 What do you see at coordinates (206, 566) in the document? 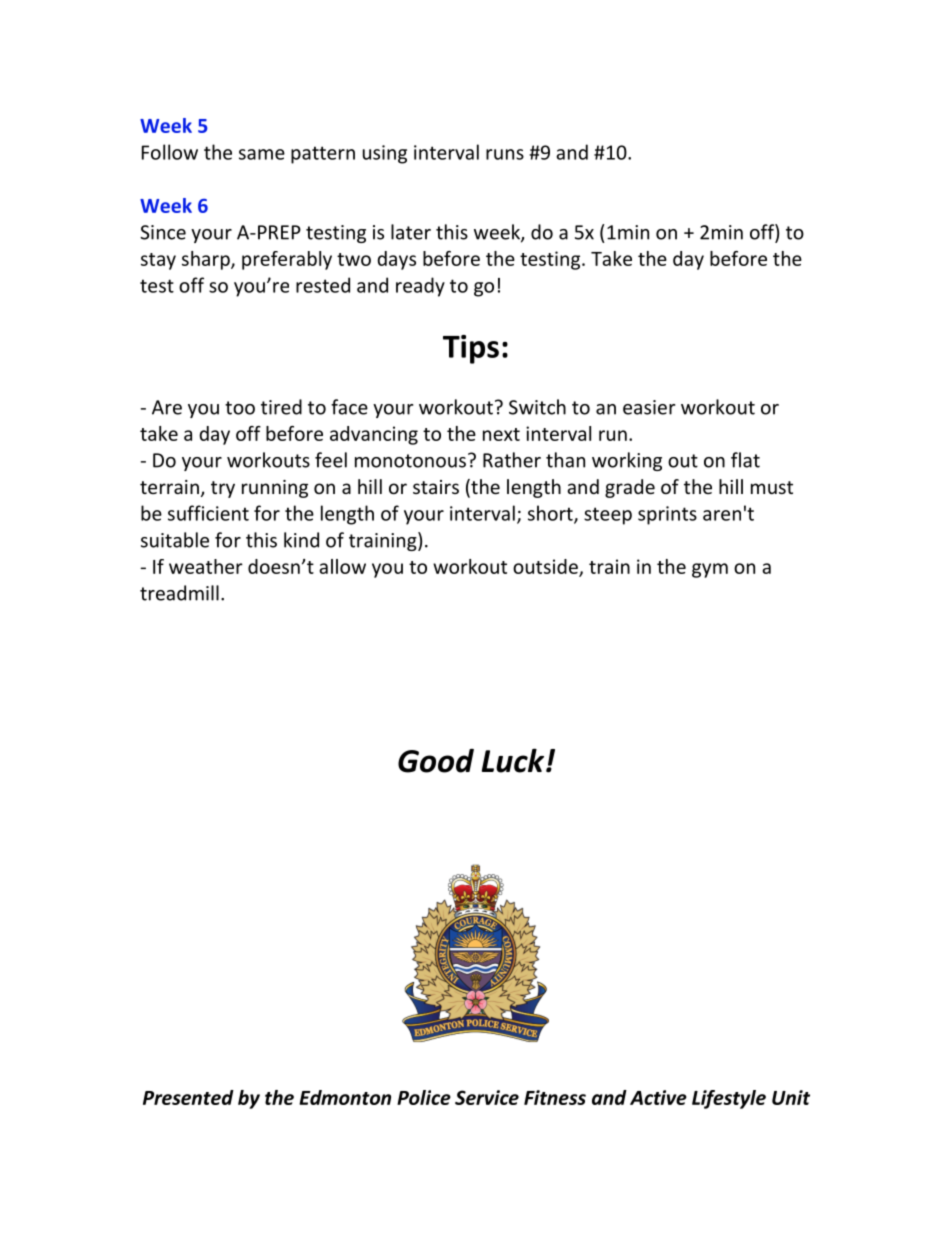
I see `weather` at bounding box center [206, 566].
